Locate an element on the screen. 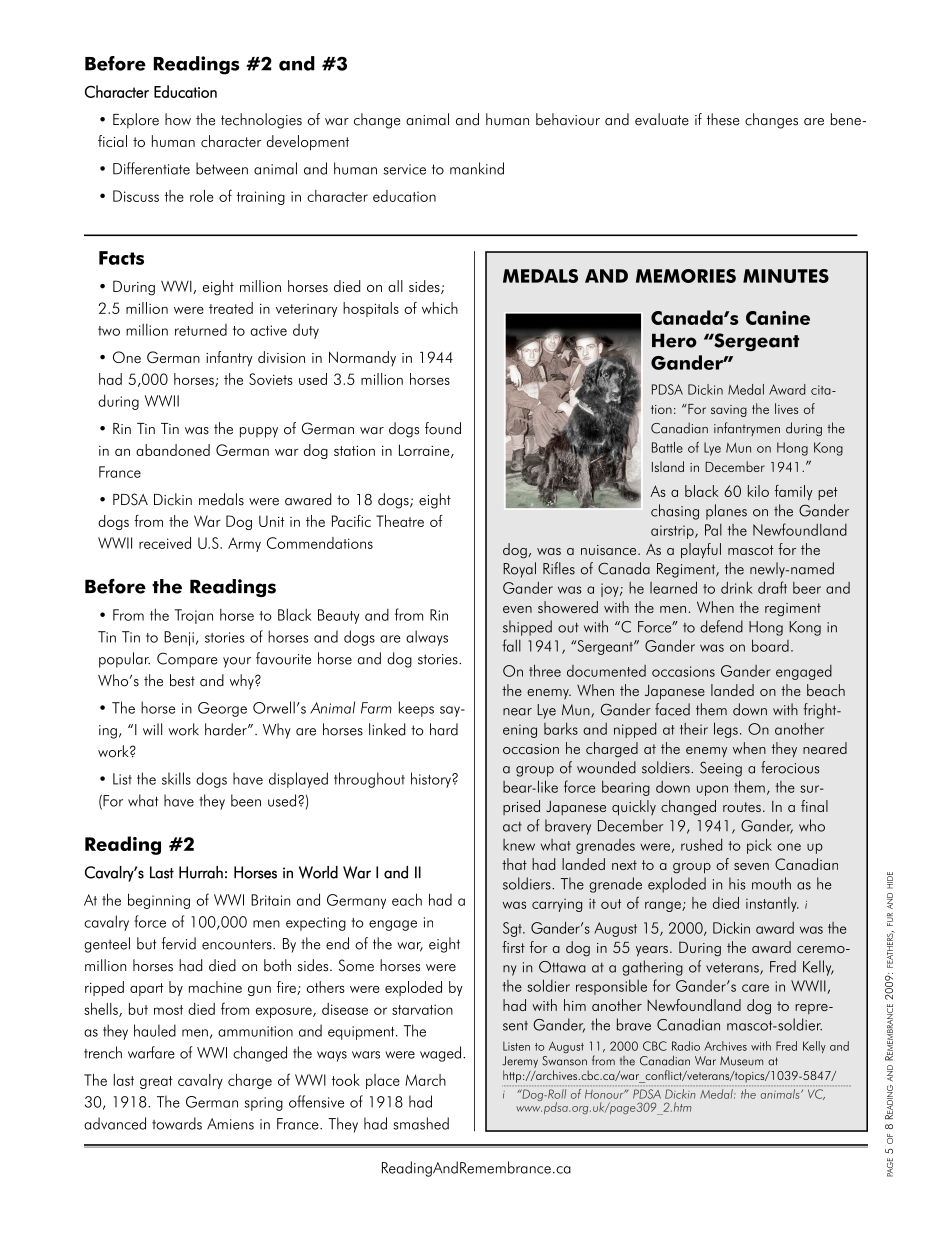 This screenshot has width=952, height=1233. abandoned is located at coordinates (173, 450).
